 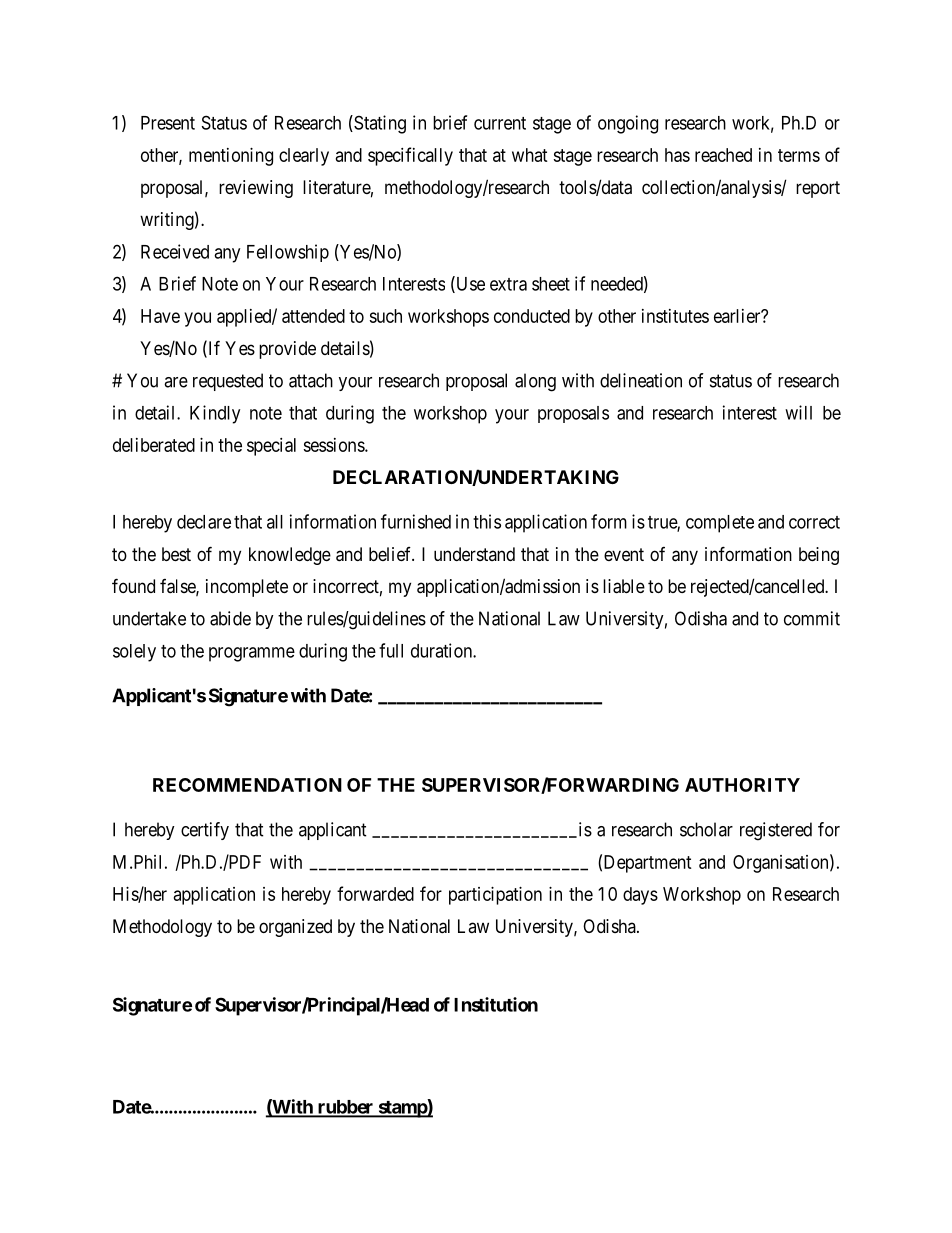 What do you see at coordinates (496, 1004) in the screenshot?
I see `Institution` at bounding box center [496, 1004].
